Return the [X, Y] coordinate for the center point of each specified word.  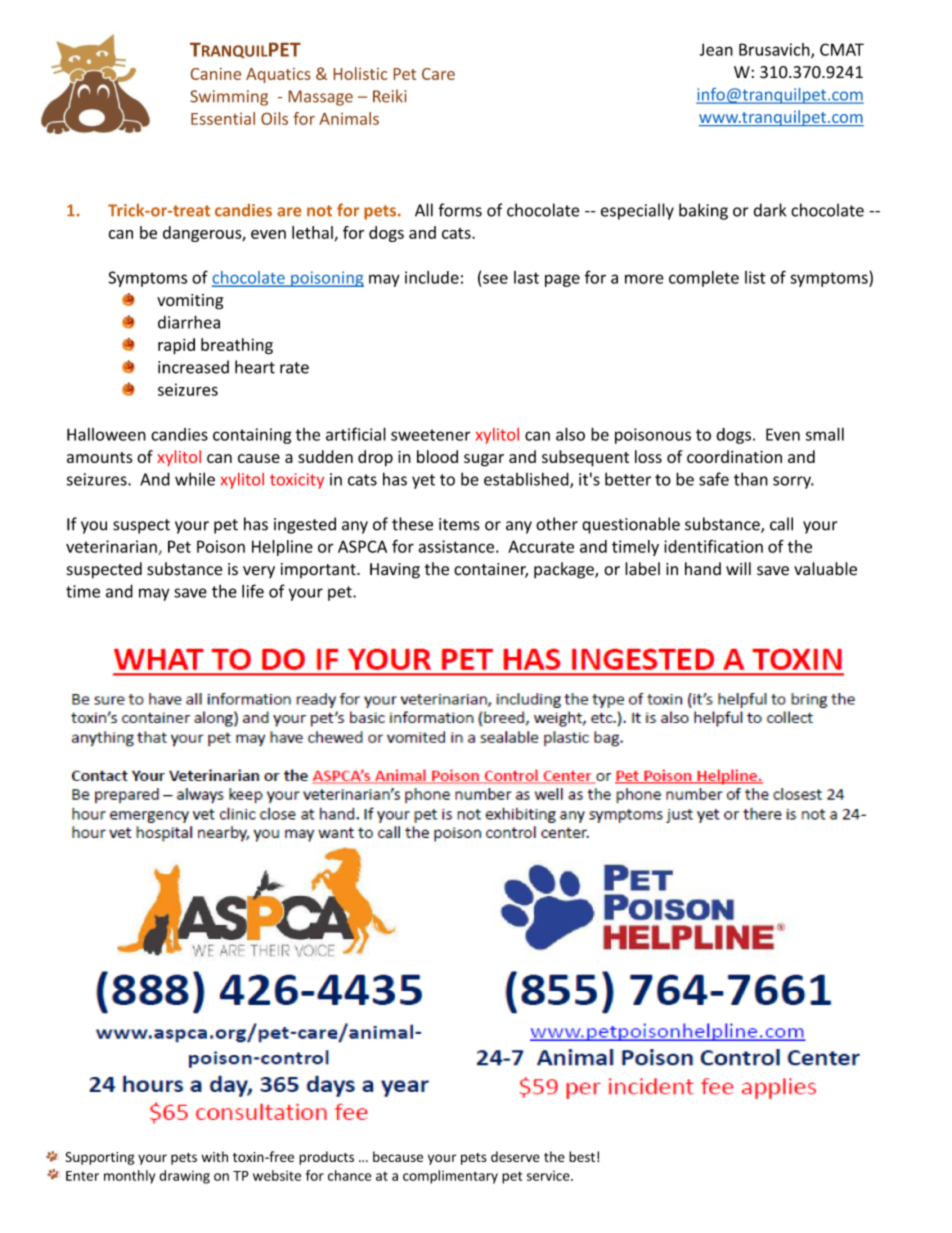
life [253, 591]
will [738, 568]
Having [395, 571]
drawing [184, 1177]
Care [438, 74]
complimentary [450, 1177]
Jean [716, 49]
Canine [216, 74]
